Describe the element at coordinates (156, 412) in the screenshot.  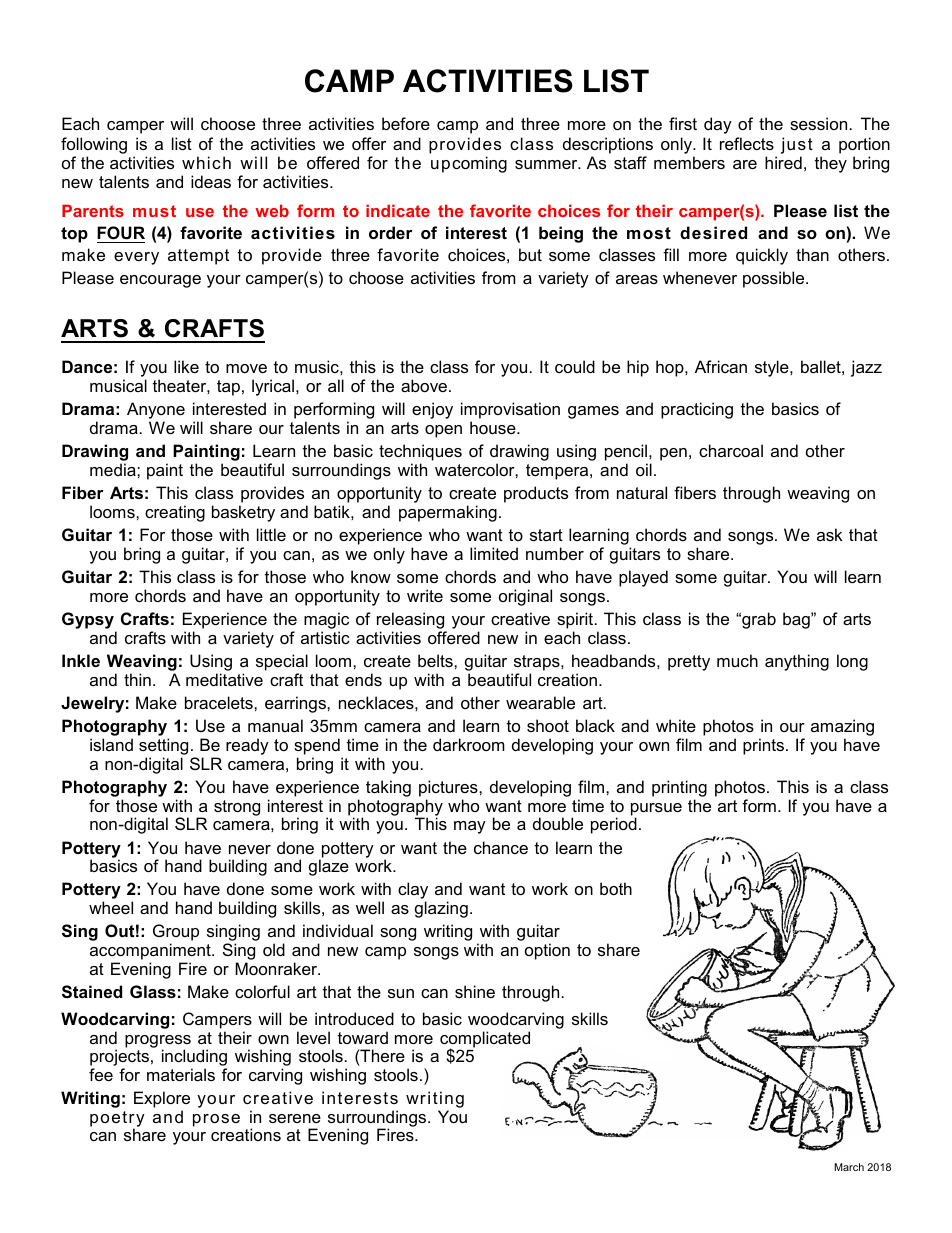
I see `Anyone` at that location.
